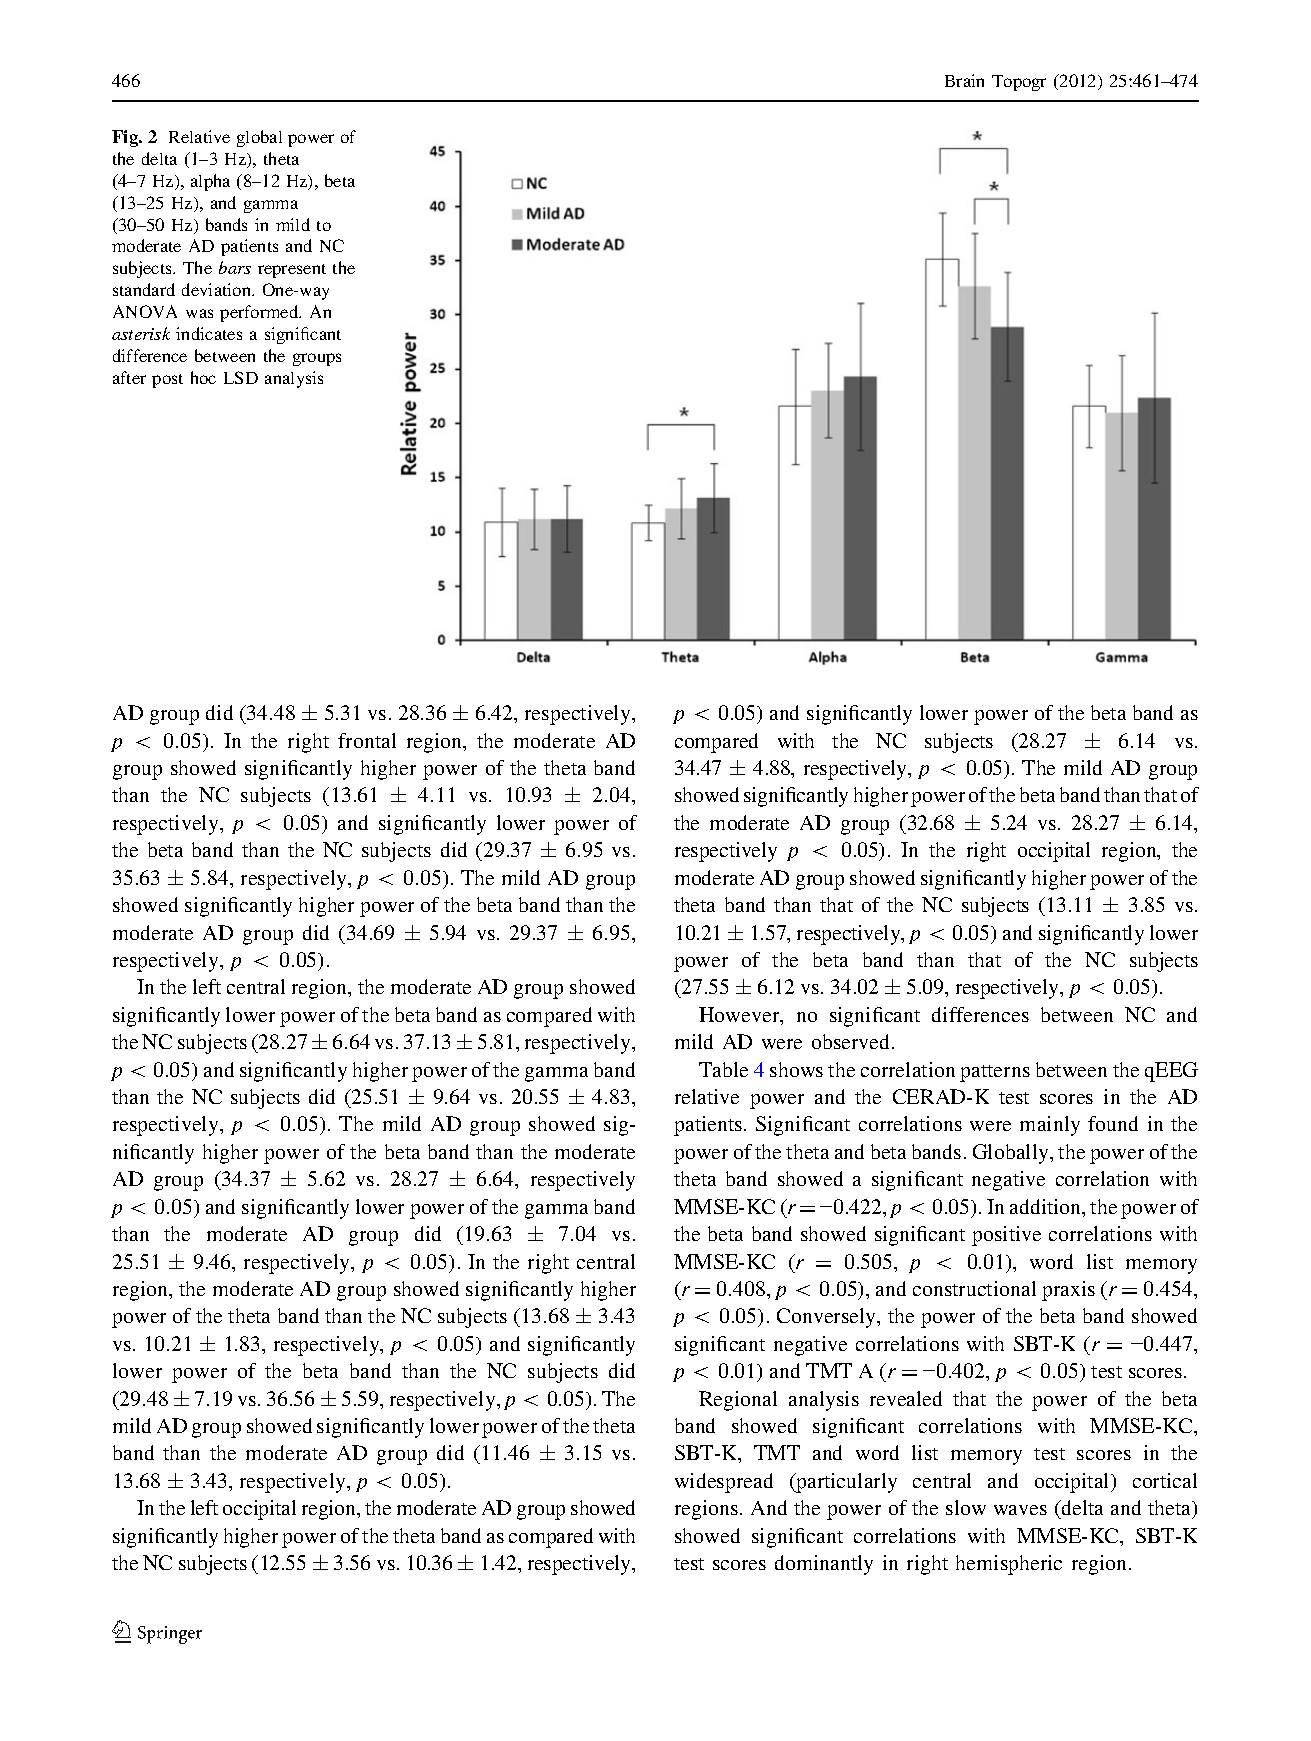  What do you see at coordinates (260, 313) in the document?
I see `performed` at bounding box center [260, 313].
